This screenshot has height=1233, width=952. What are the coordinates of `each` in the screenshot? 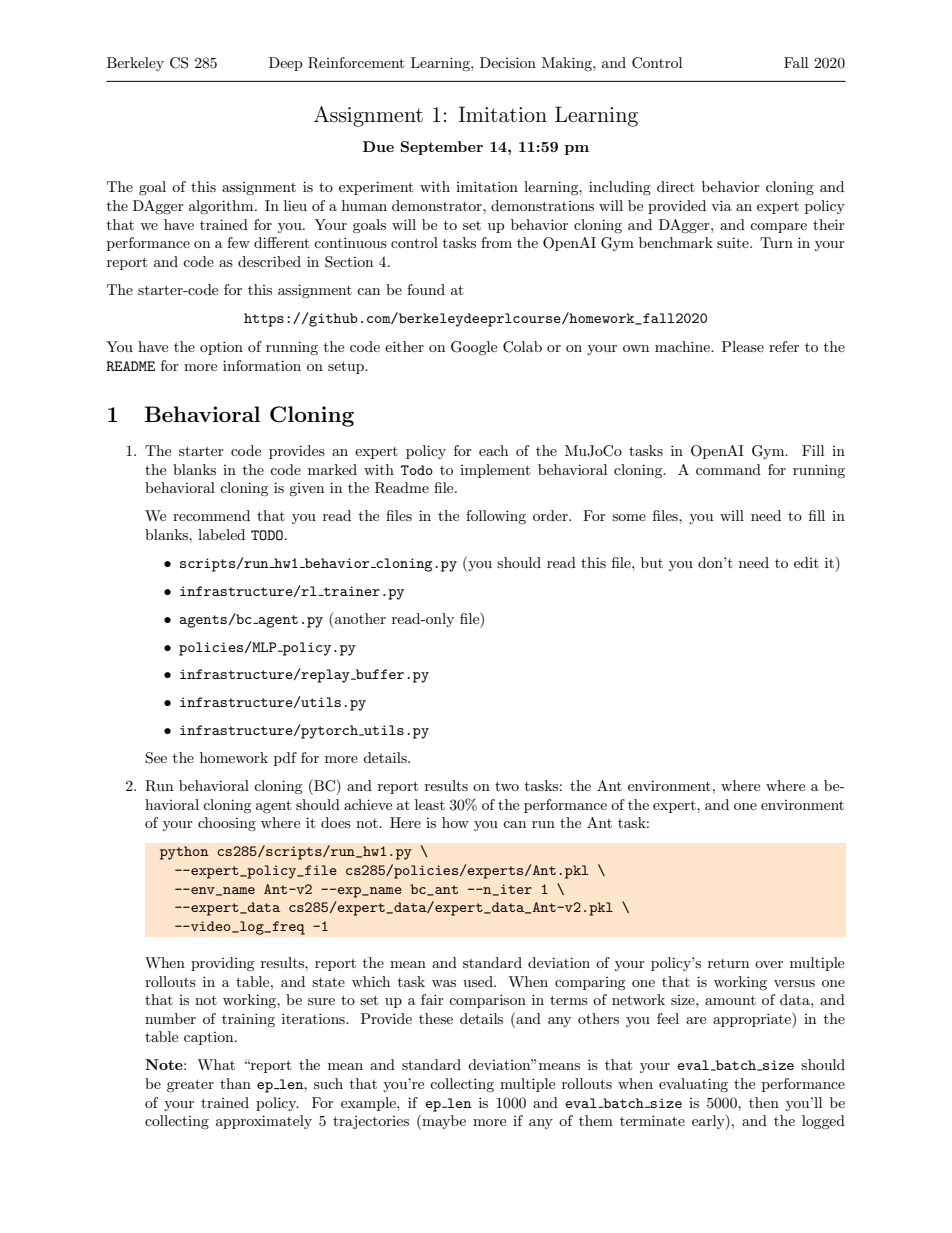 It's located at (493, 450).
